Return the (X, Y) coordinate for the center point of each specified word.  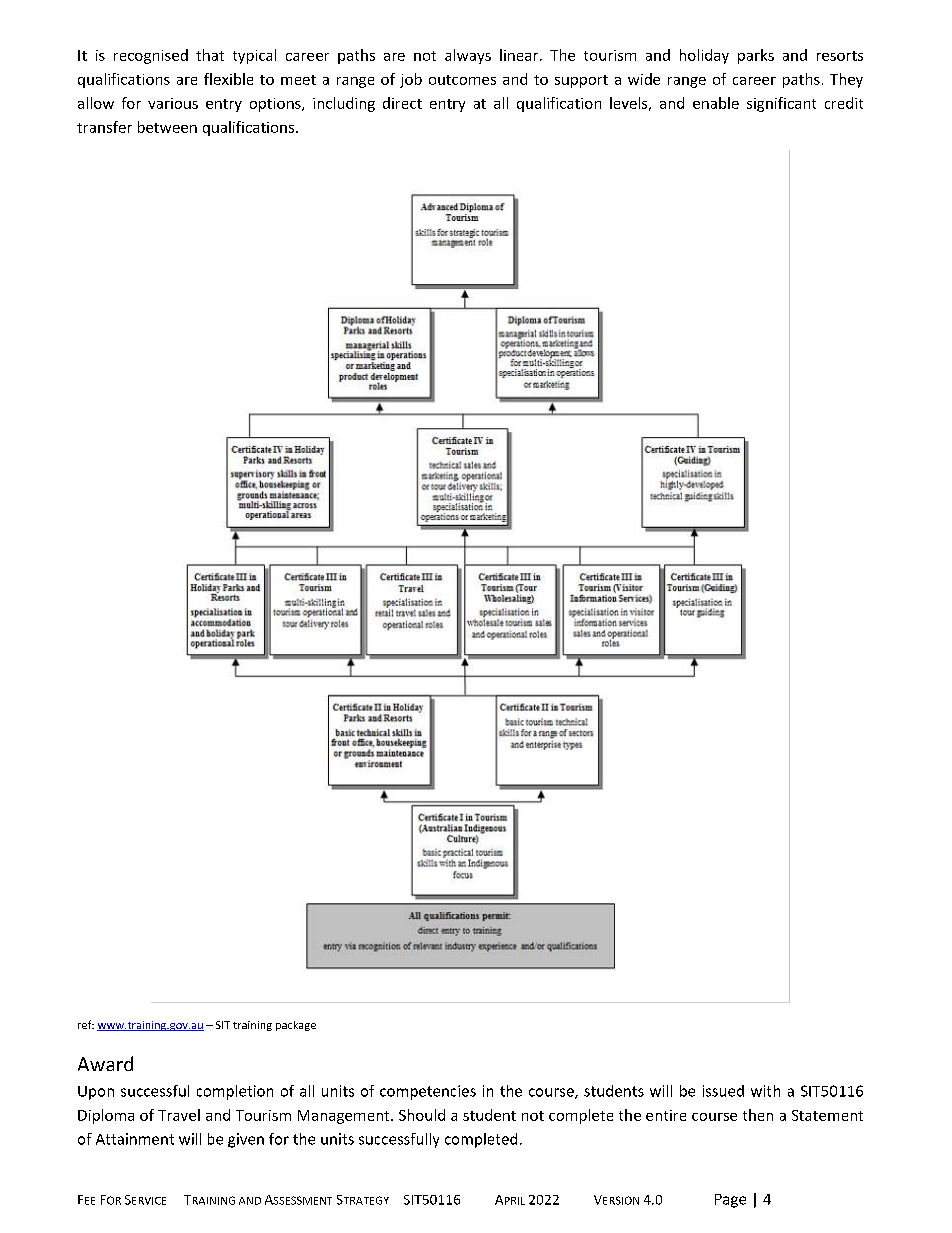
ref (86, 1024)
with (765, 1091)
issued (723, 1091)
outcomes (462, 80)
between (167, 127)
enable (716, 103)
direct (402, 103)
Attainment (135, 1139)
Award (105, 1063)
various (173, 103)
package (296, 1026)
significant (781, 104)
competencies (428, 1092)
